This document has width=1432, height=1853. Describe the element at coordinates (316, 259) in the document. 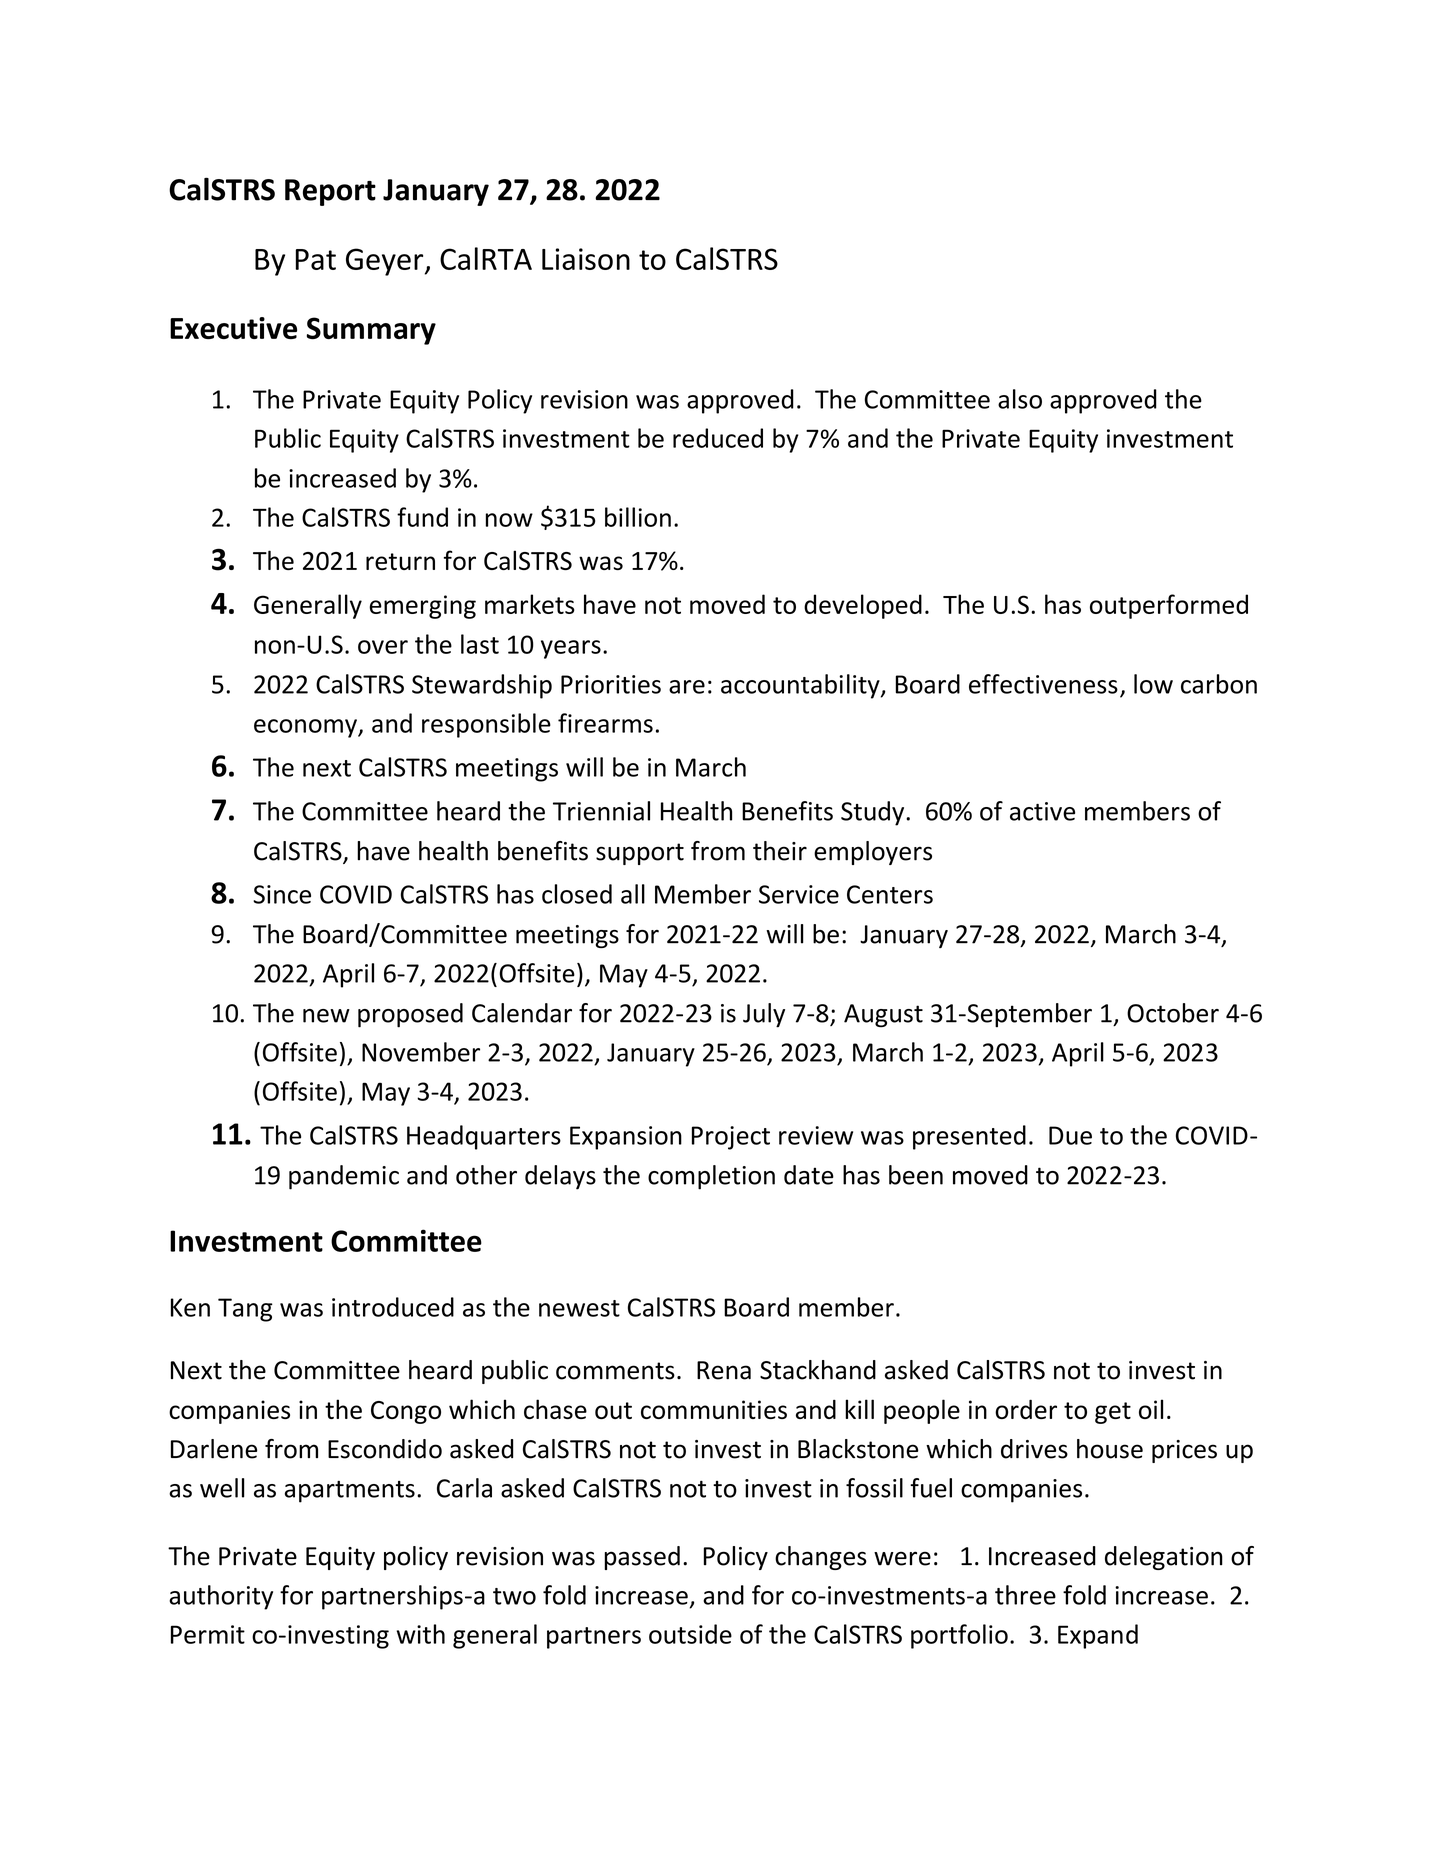

I see `Pat` at that location.
